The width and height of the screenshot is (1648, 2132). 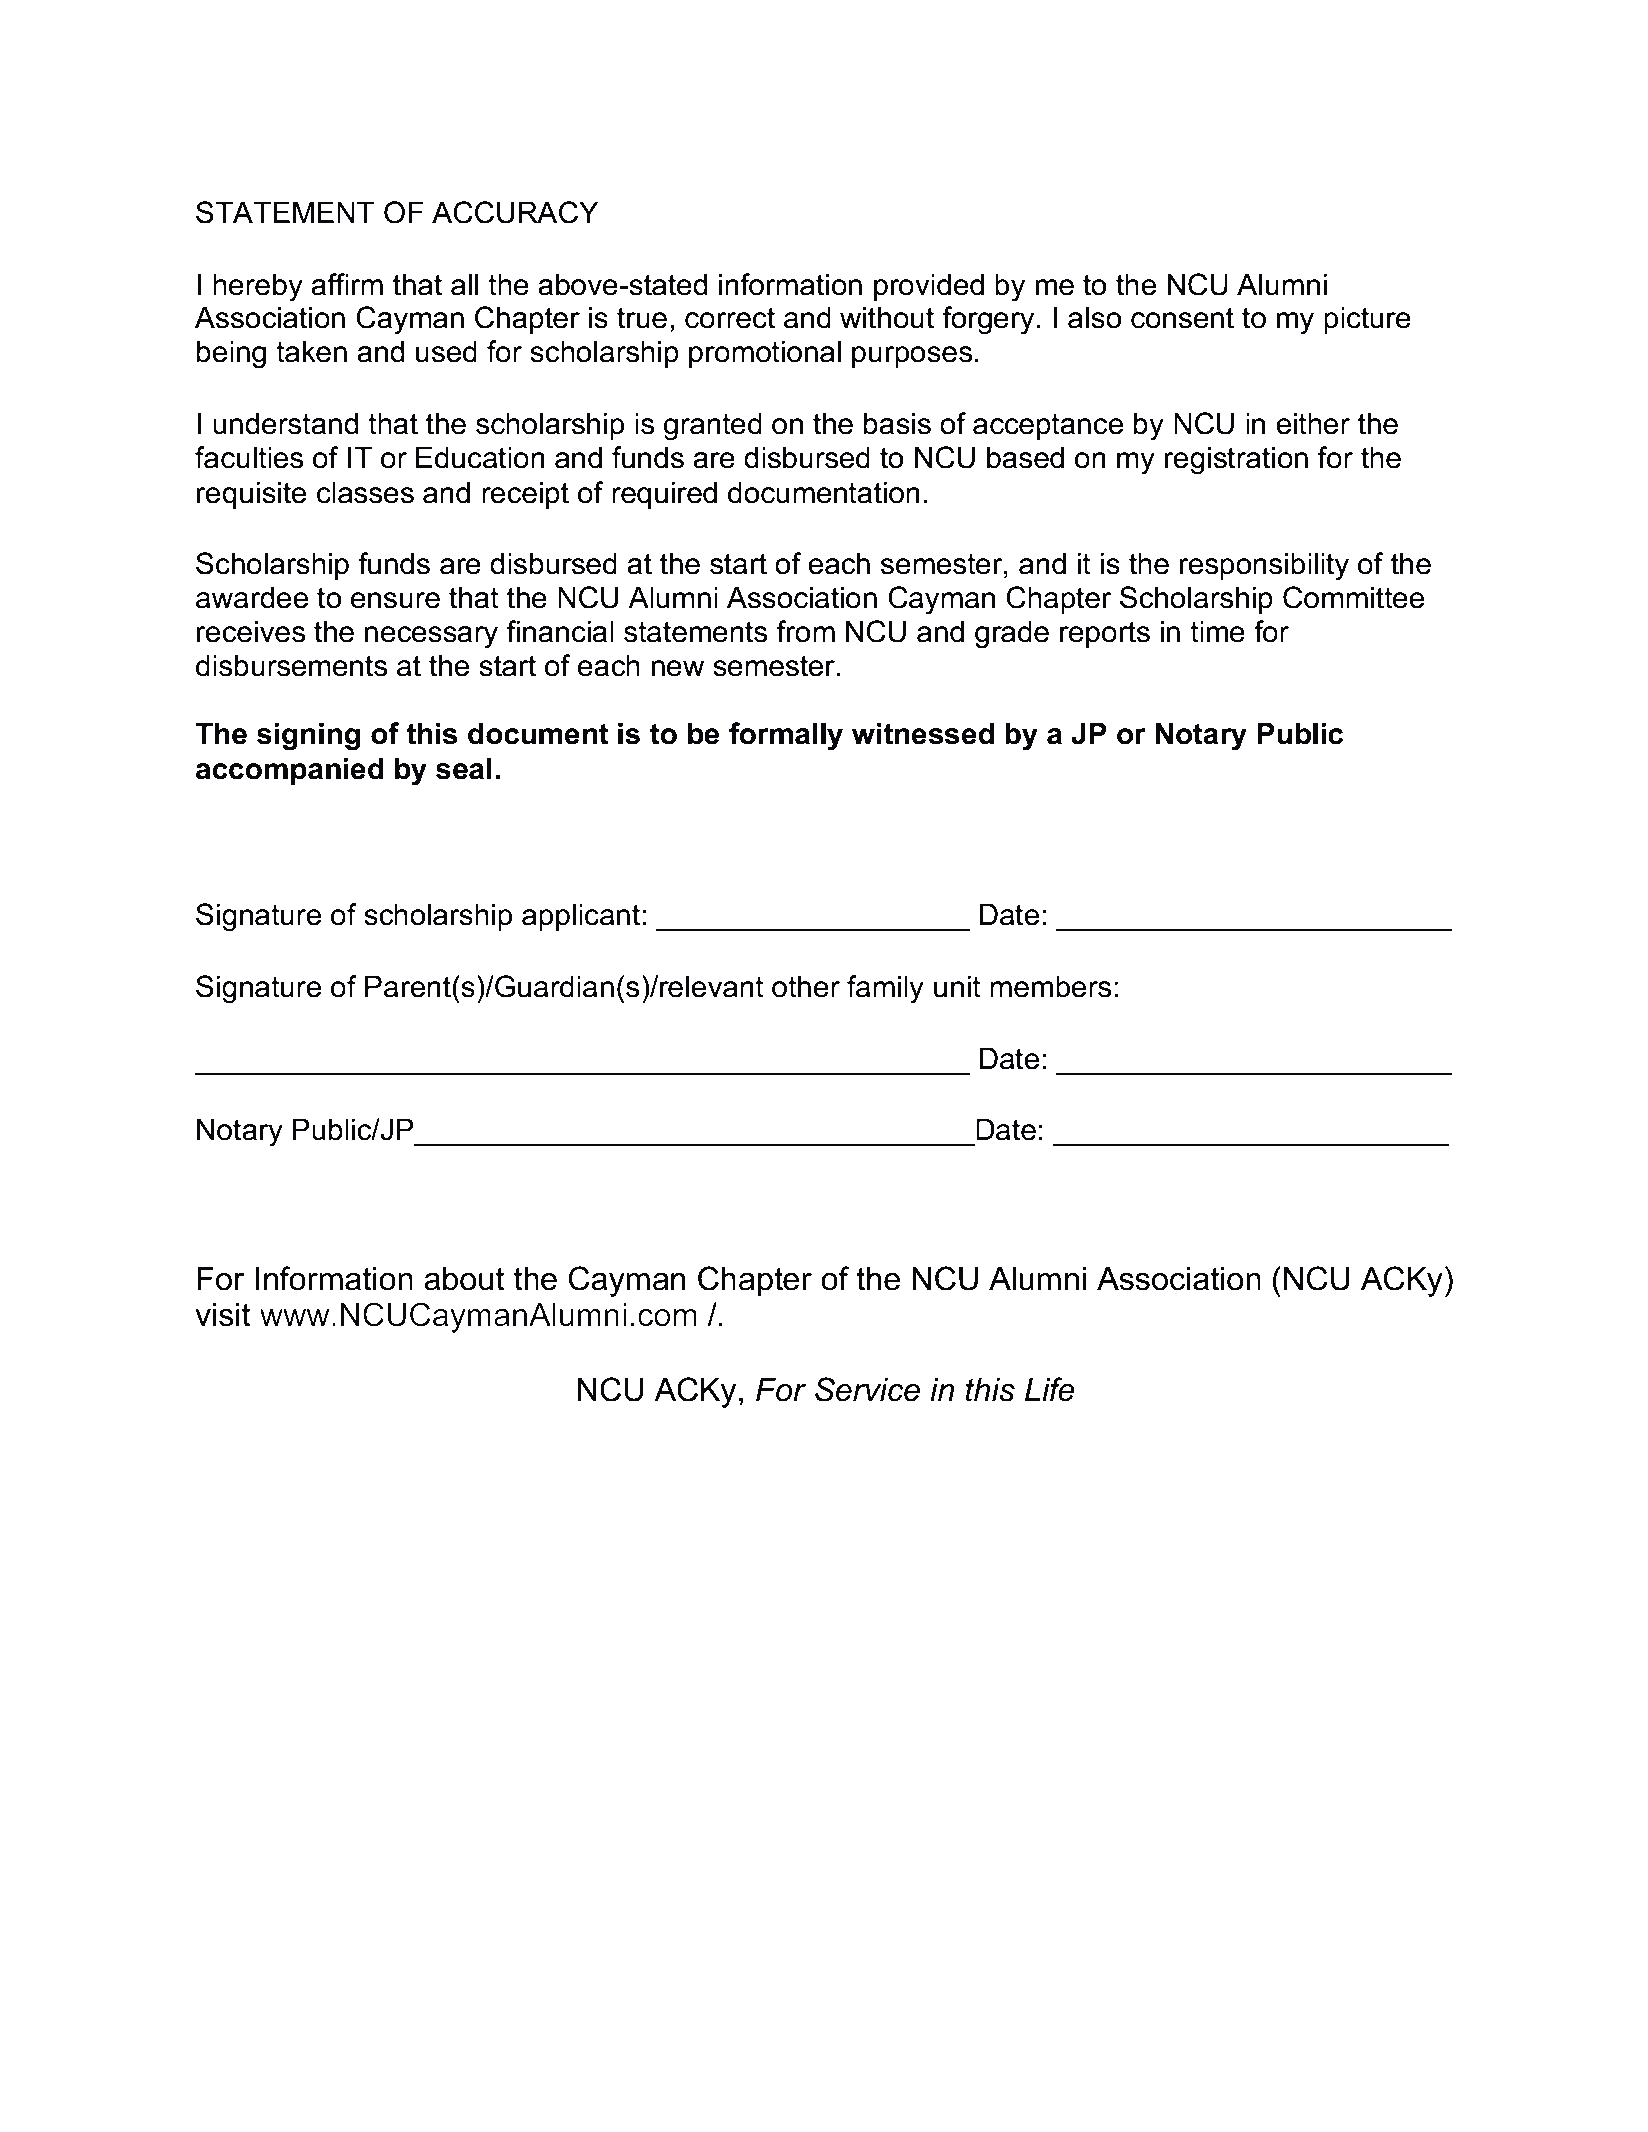 What do you see at coordinates (786, 736) in the screenshot?
I see `formally` at bounding box center [786, 736].
